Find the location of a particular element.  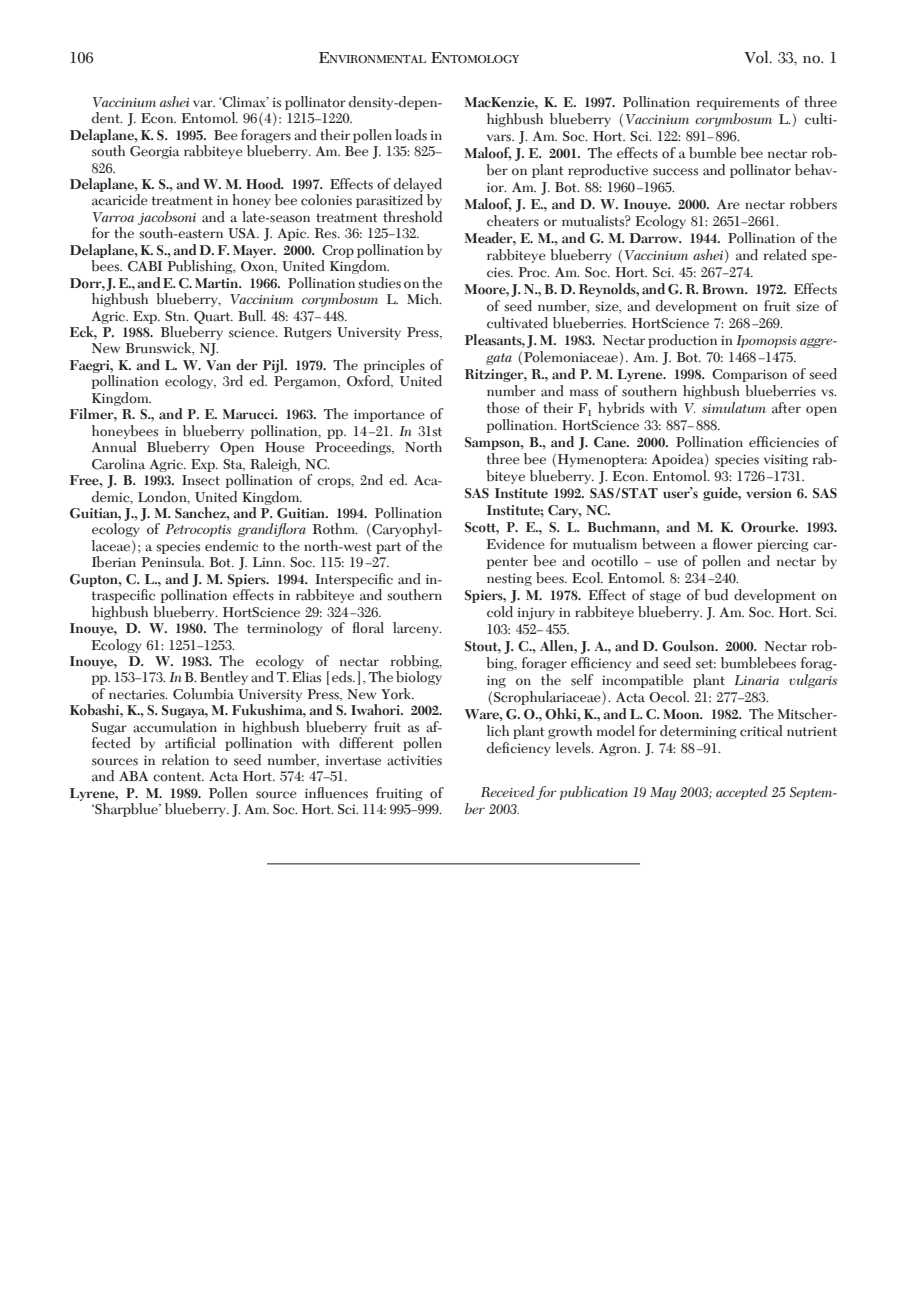

Peninsula is located at coordinates (172, 562).
